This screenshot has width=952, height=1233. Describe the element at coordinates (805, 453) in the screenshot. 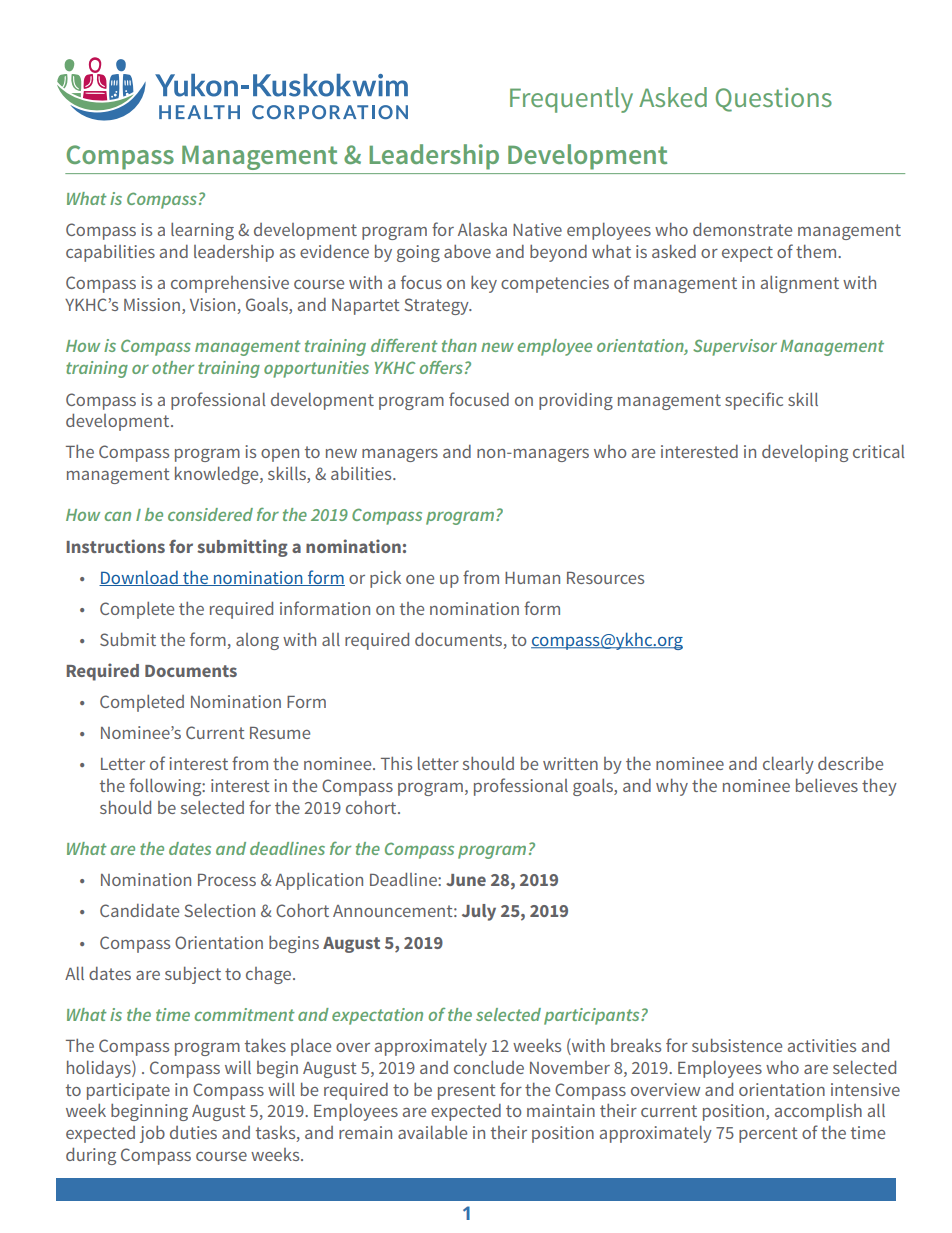

I see `developing` at that location.
